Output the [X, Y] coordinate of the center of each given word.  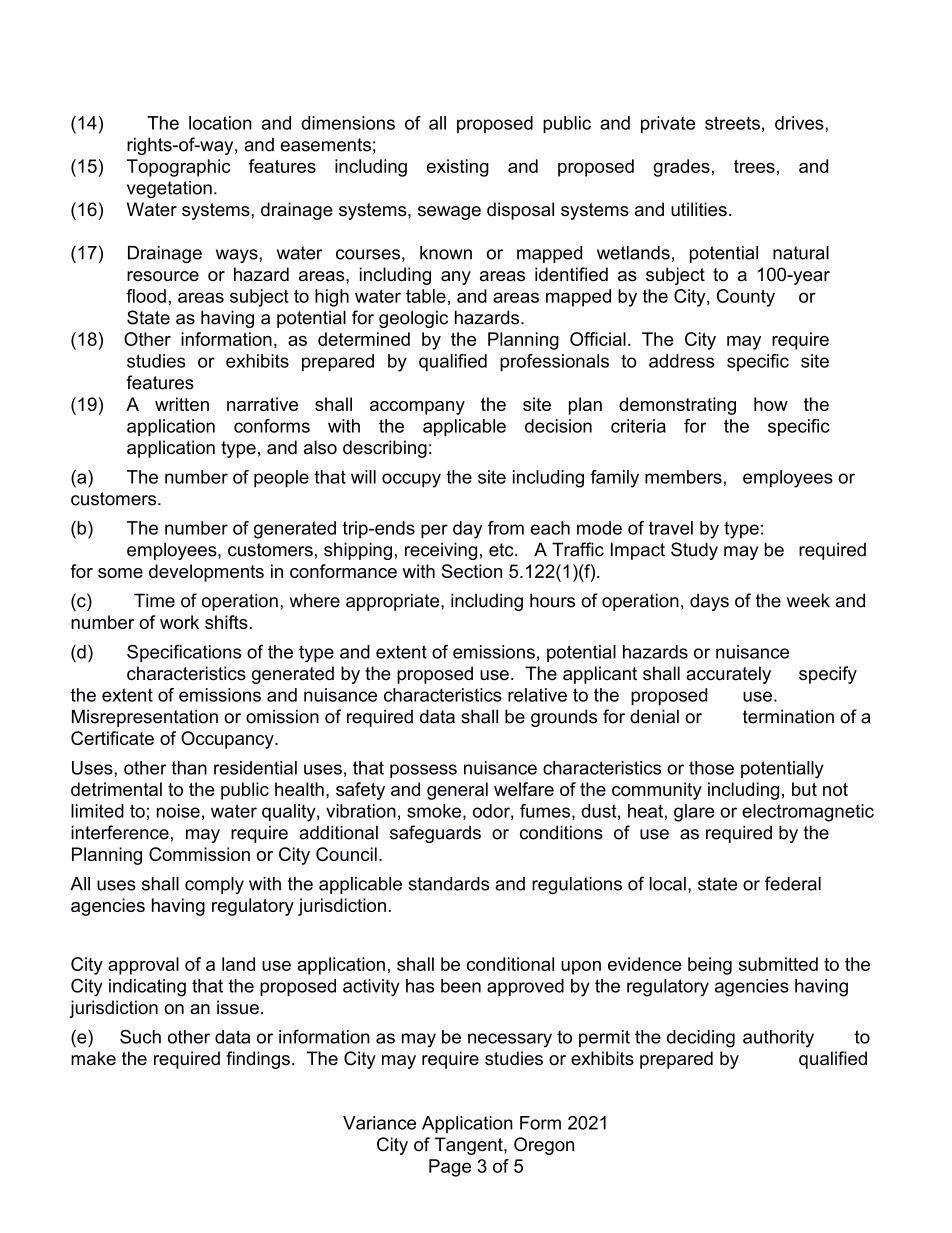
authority [778, 1039]
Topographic [179, 168]
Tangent [470, 1146]
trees [754, 166]
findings [258, 1060]
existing [458, 168]
